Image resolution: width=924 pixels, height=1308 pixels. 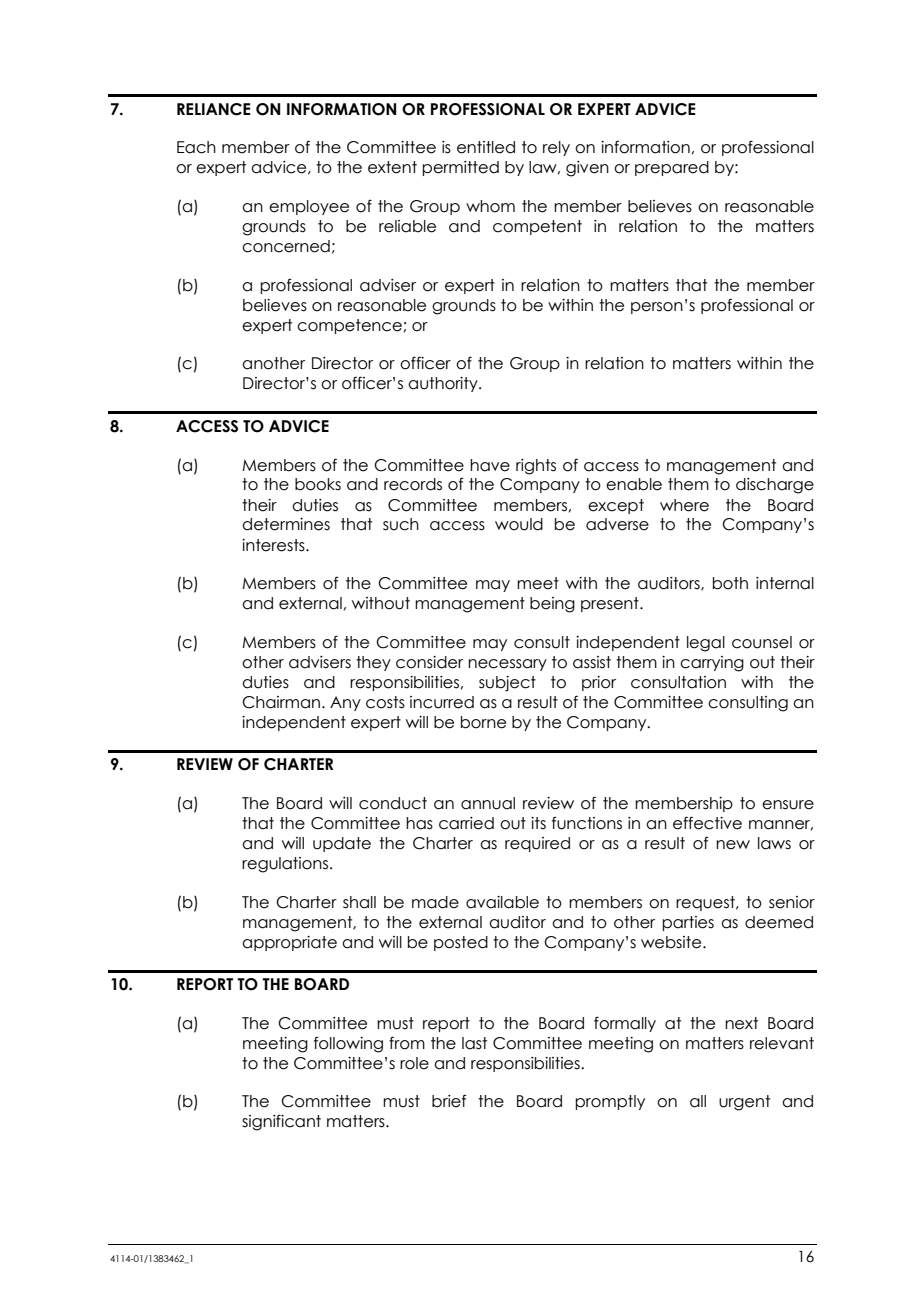 I want to click on authority, so click(x=444, y=384).
